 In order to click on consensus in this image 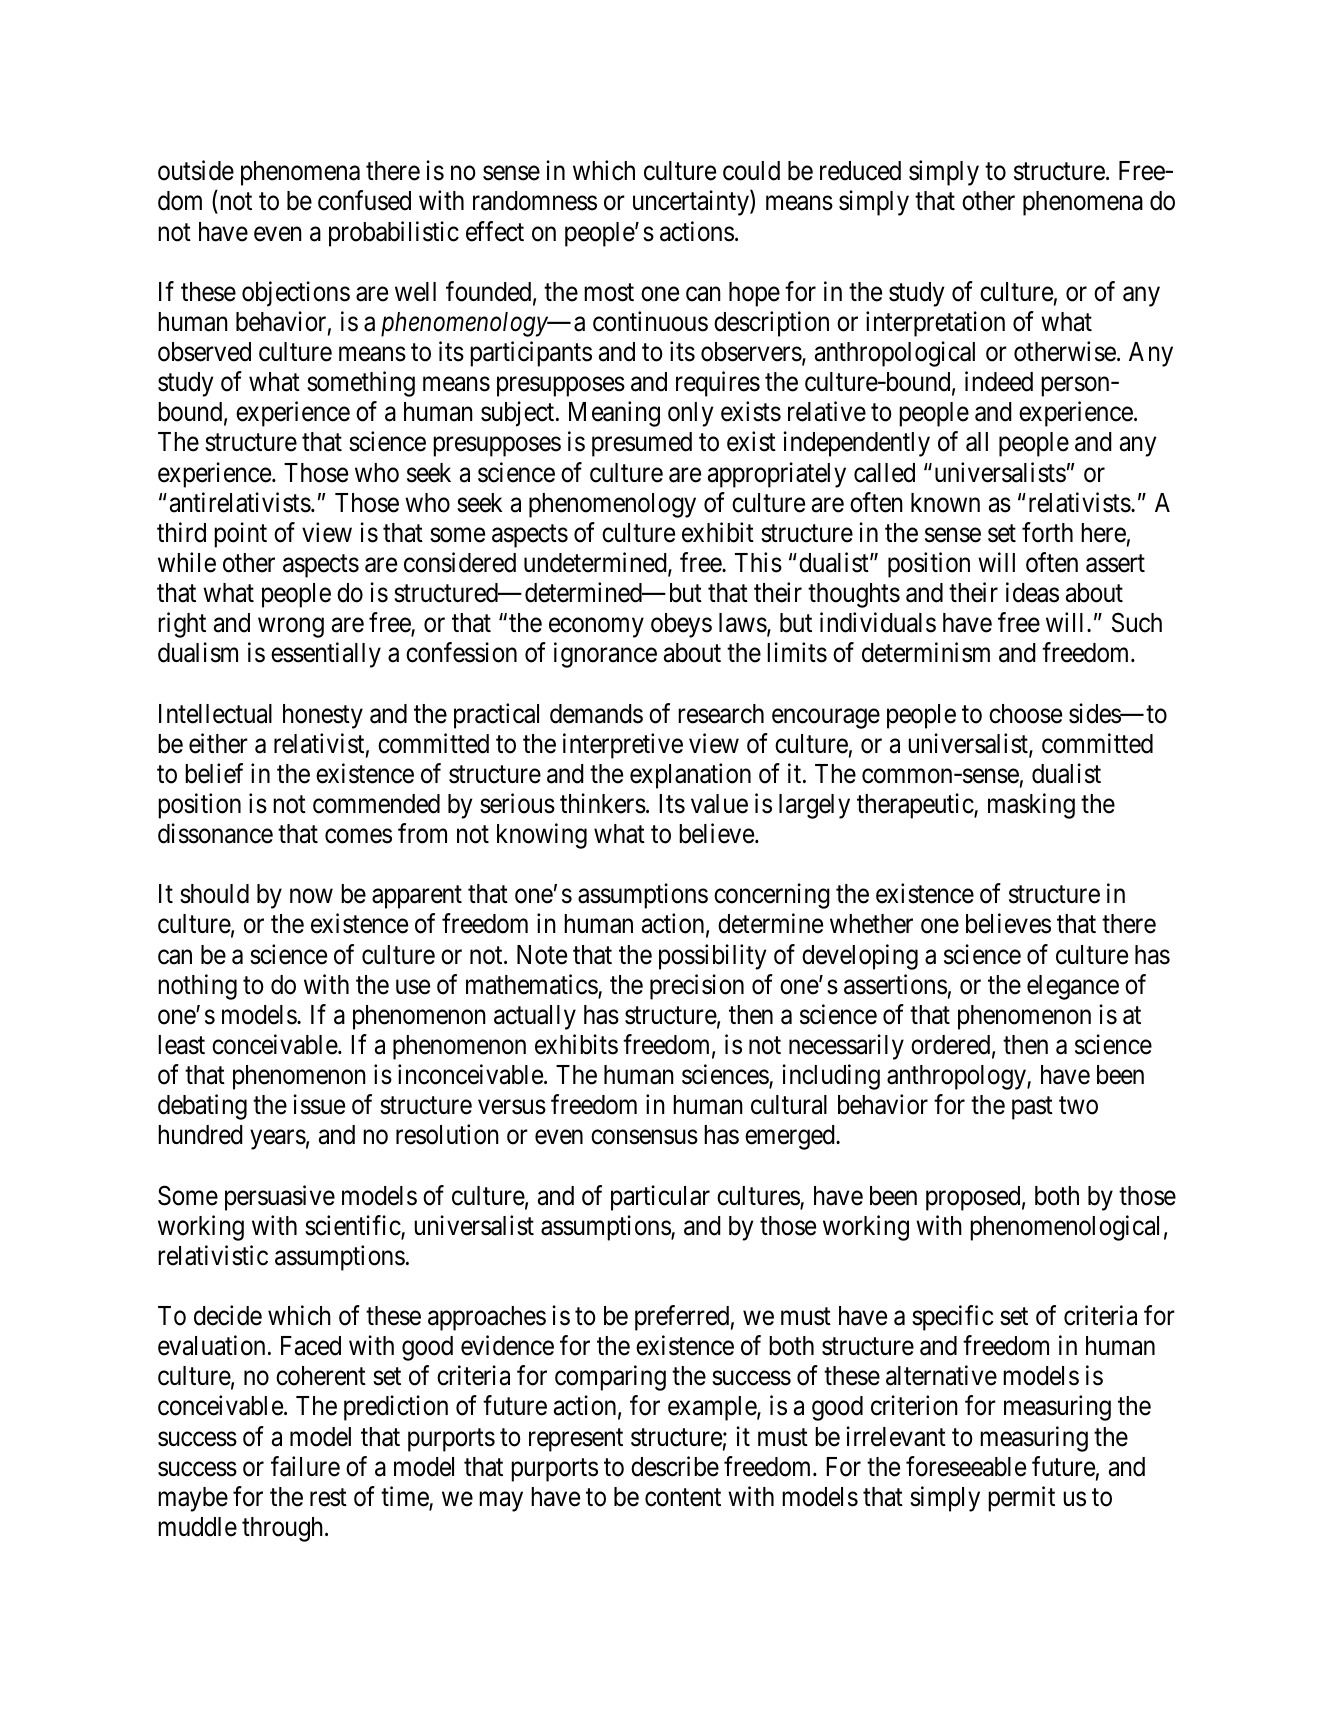, I will do `click(644, 1137)`.
